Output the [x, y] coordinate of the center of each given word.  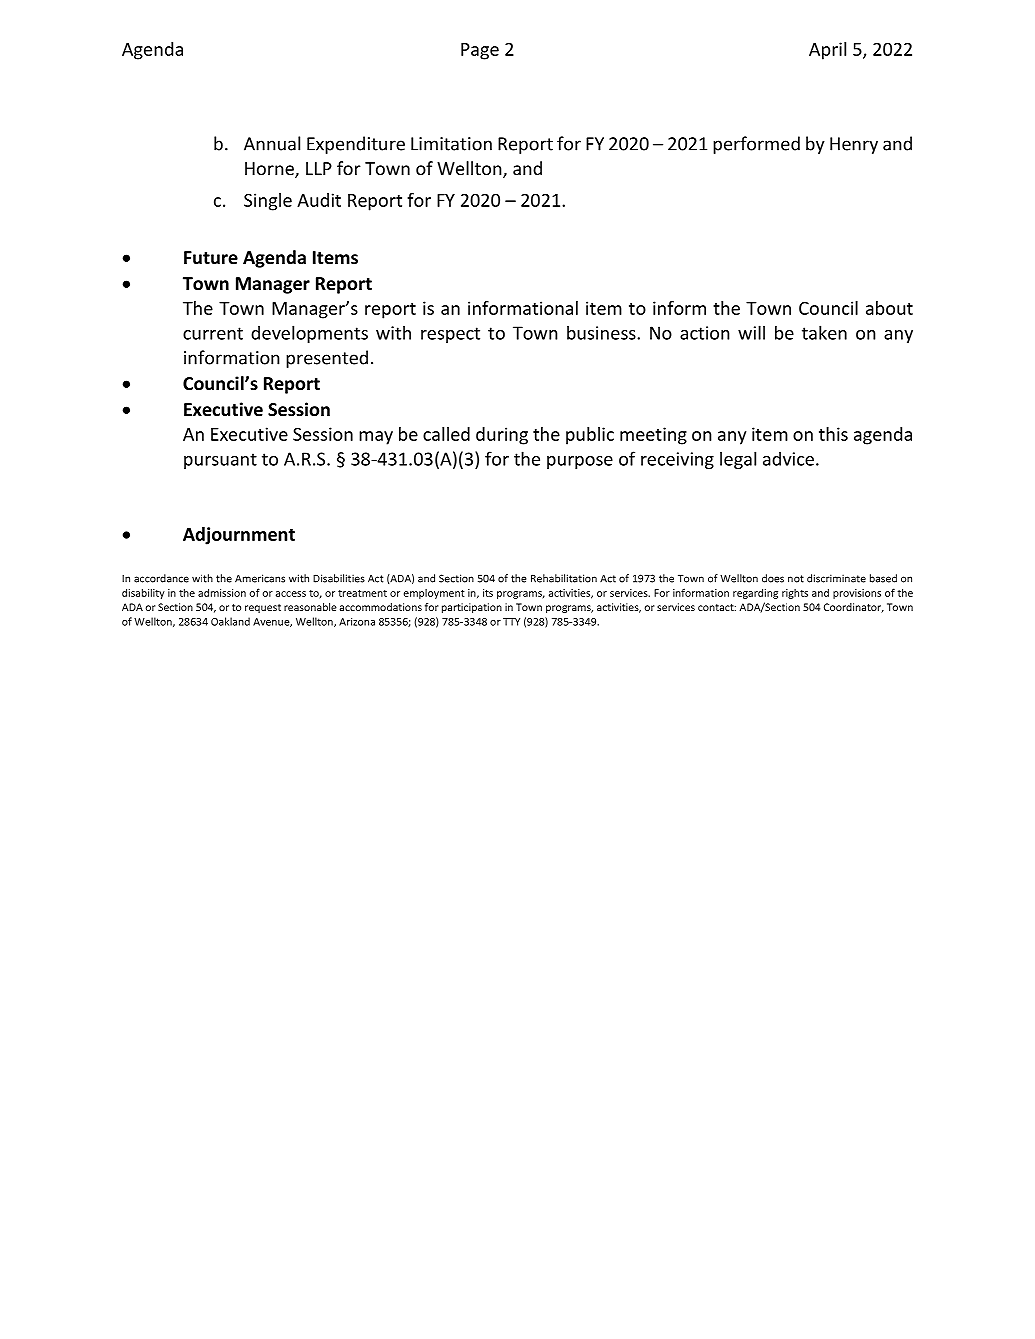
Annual [272, 143]
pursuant [220, 461]
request [263, 608]
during [502, 436]
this [833, 434]
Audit [319, 200]
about [889, 308]
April [827, 51]
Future [211, 258]
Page [480, 51]
